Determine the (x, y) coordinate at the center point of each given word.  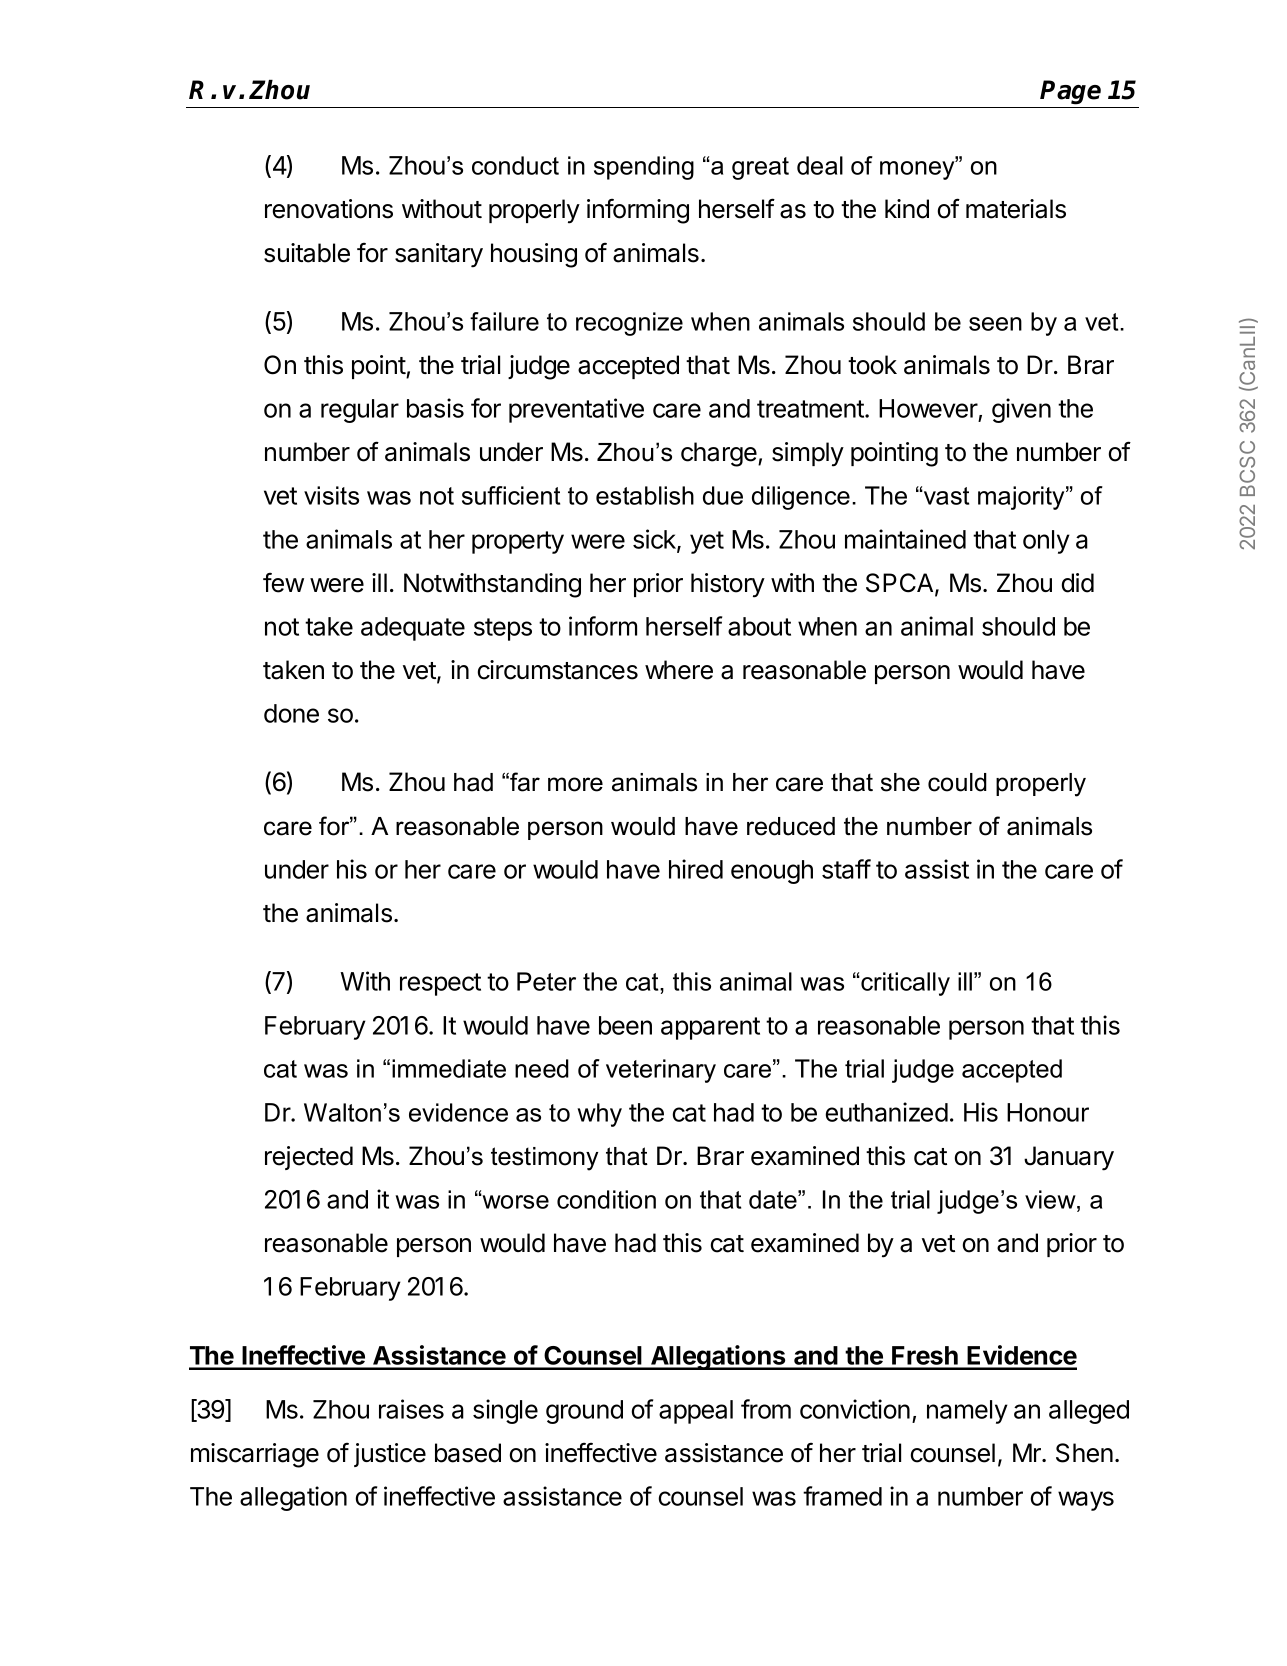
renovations (329, 209)
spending (644, 168)
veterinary (661, 1071)
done (291, 713)
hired (696, 869)
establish (645, 495)
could (957, 782)
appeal (696, 1412)
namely (967, 1412)
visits (331, 495)
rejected (309, 1158)
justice (390, 1455)
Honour (1048, 1112)
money (918, 169)
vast (945, 496)
